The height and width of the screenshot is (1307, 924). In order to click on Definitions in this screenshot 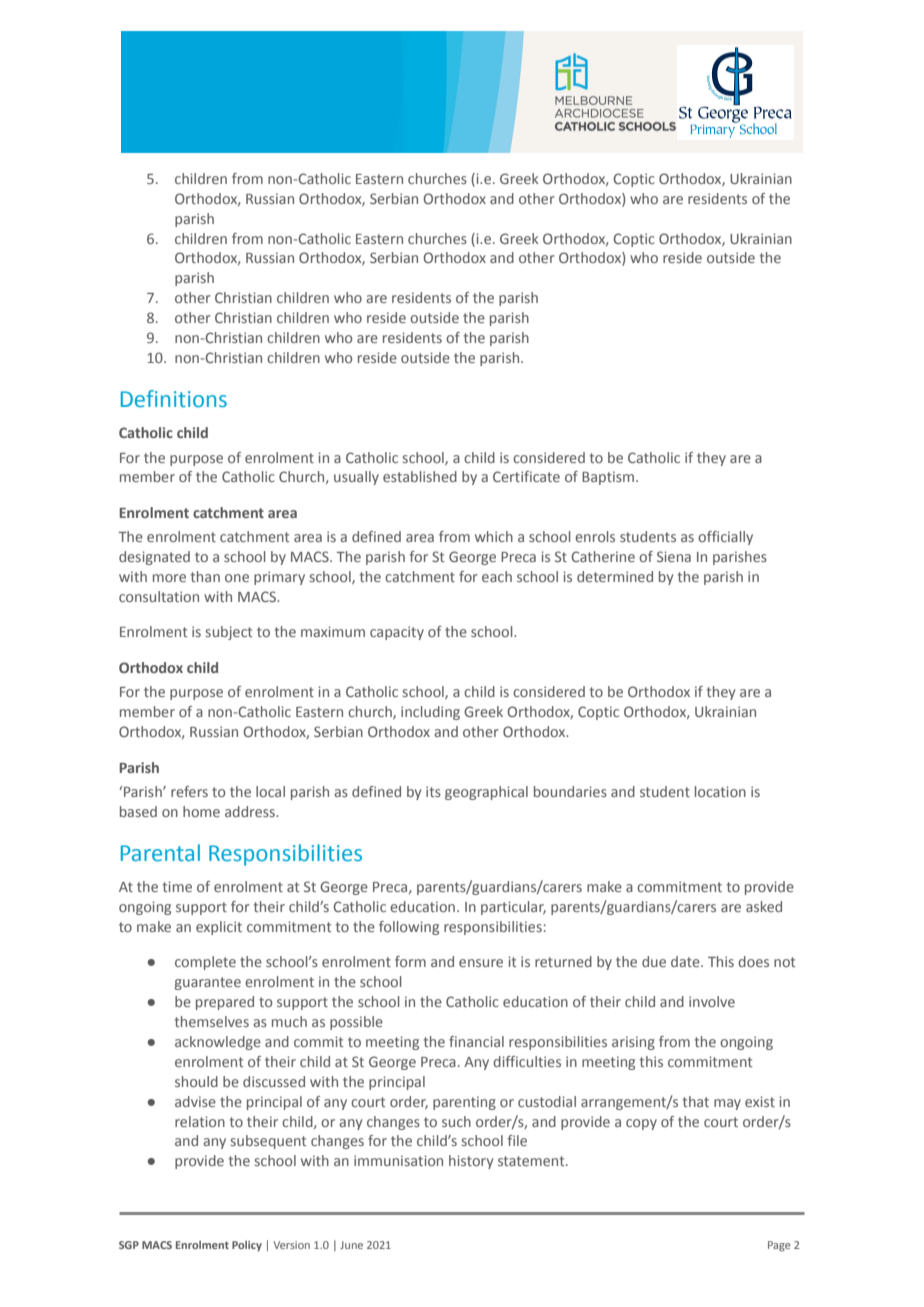, I will do `click(174, 399)`.
